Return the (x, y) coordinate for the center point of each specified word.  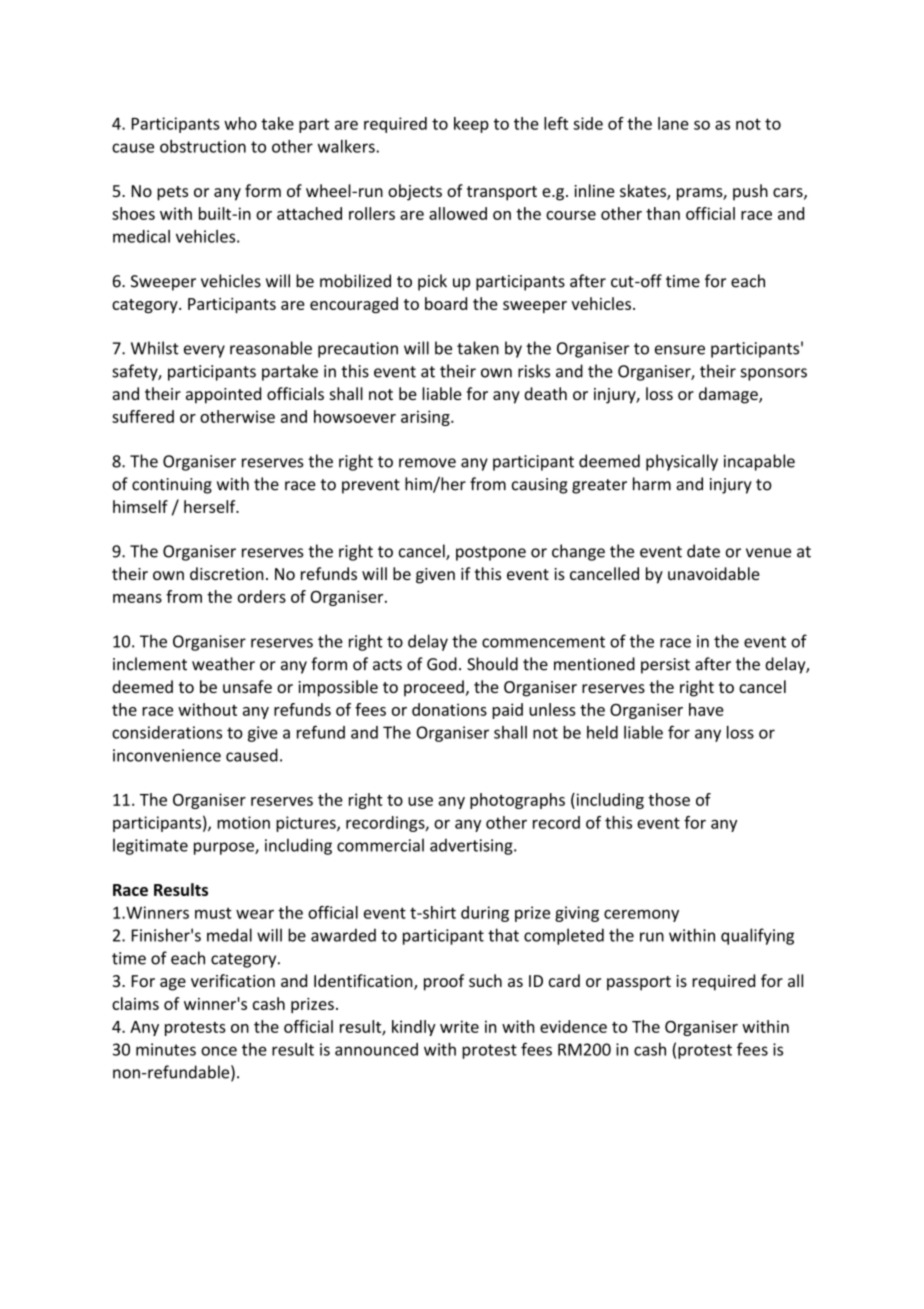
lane (673, 123)
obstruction (203, 146)
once (219, 1051)
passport (639, 983)
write (459, 1026)
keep (471, 125)
